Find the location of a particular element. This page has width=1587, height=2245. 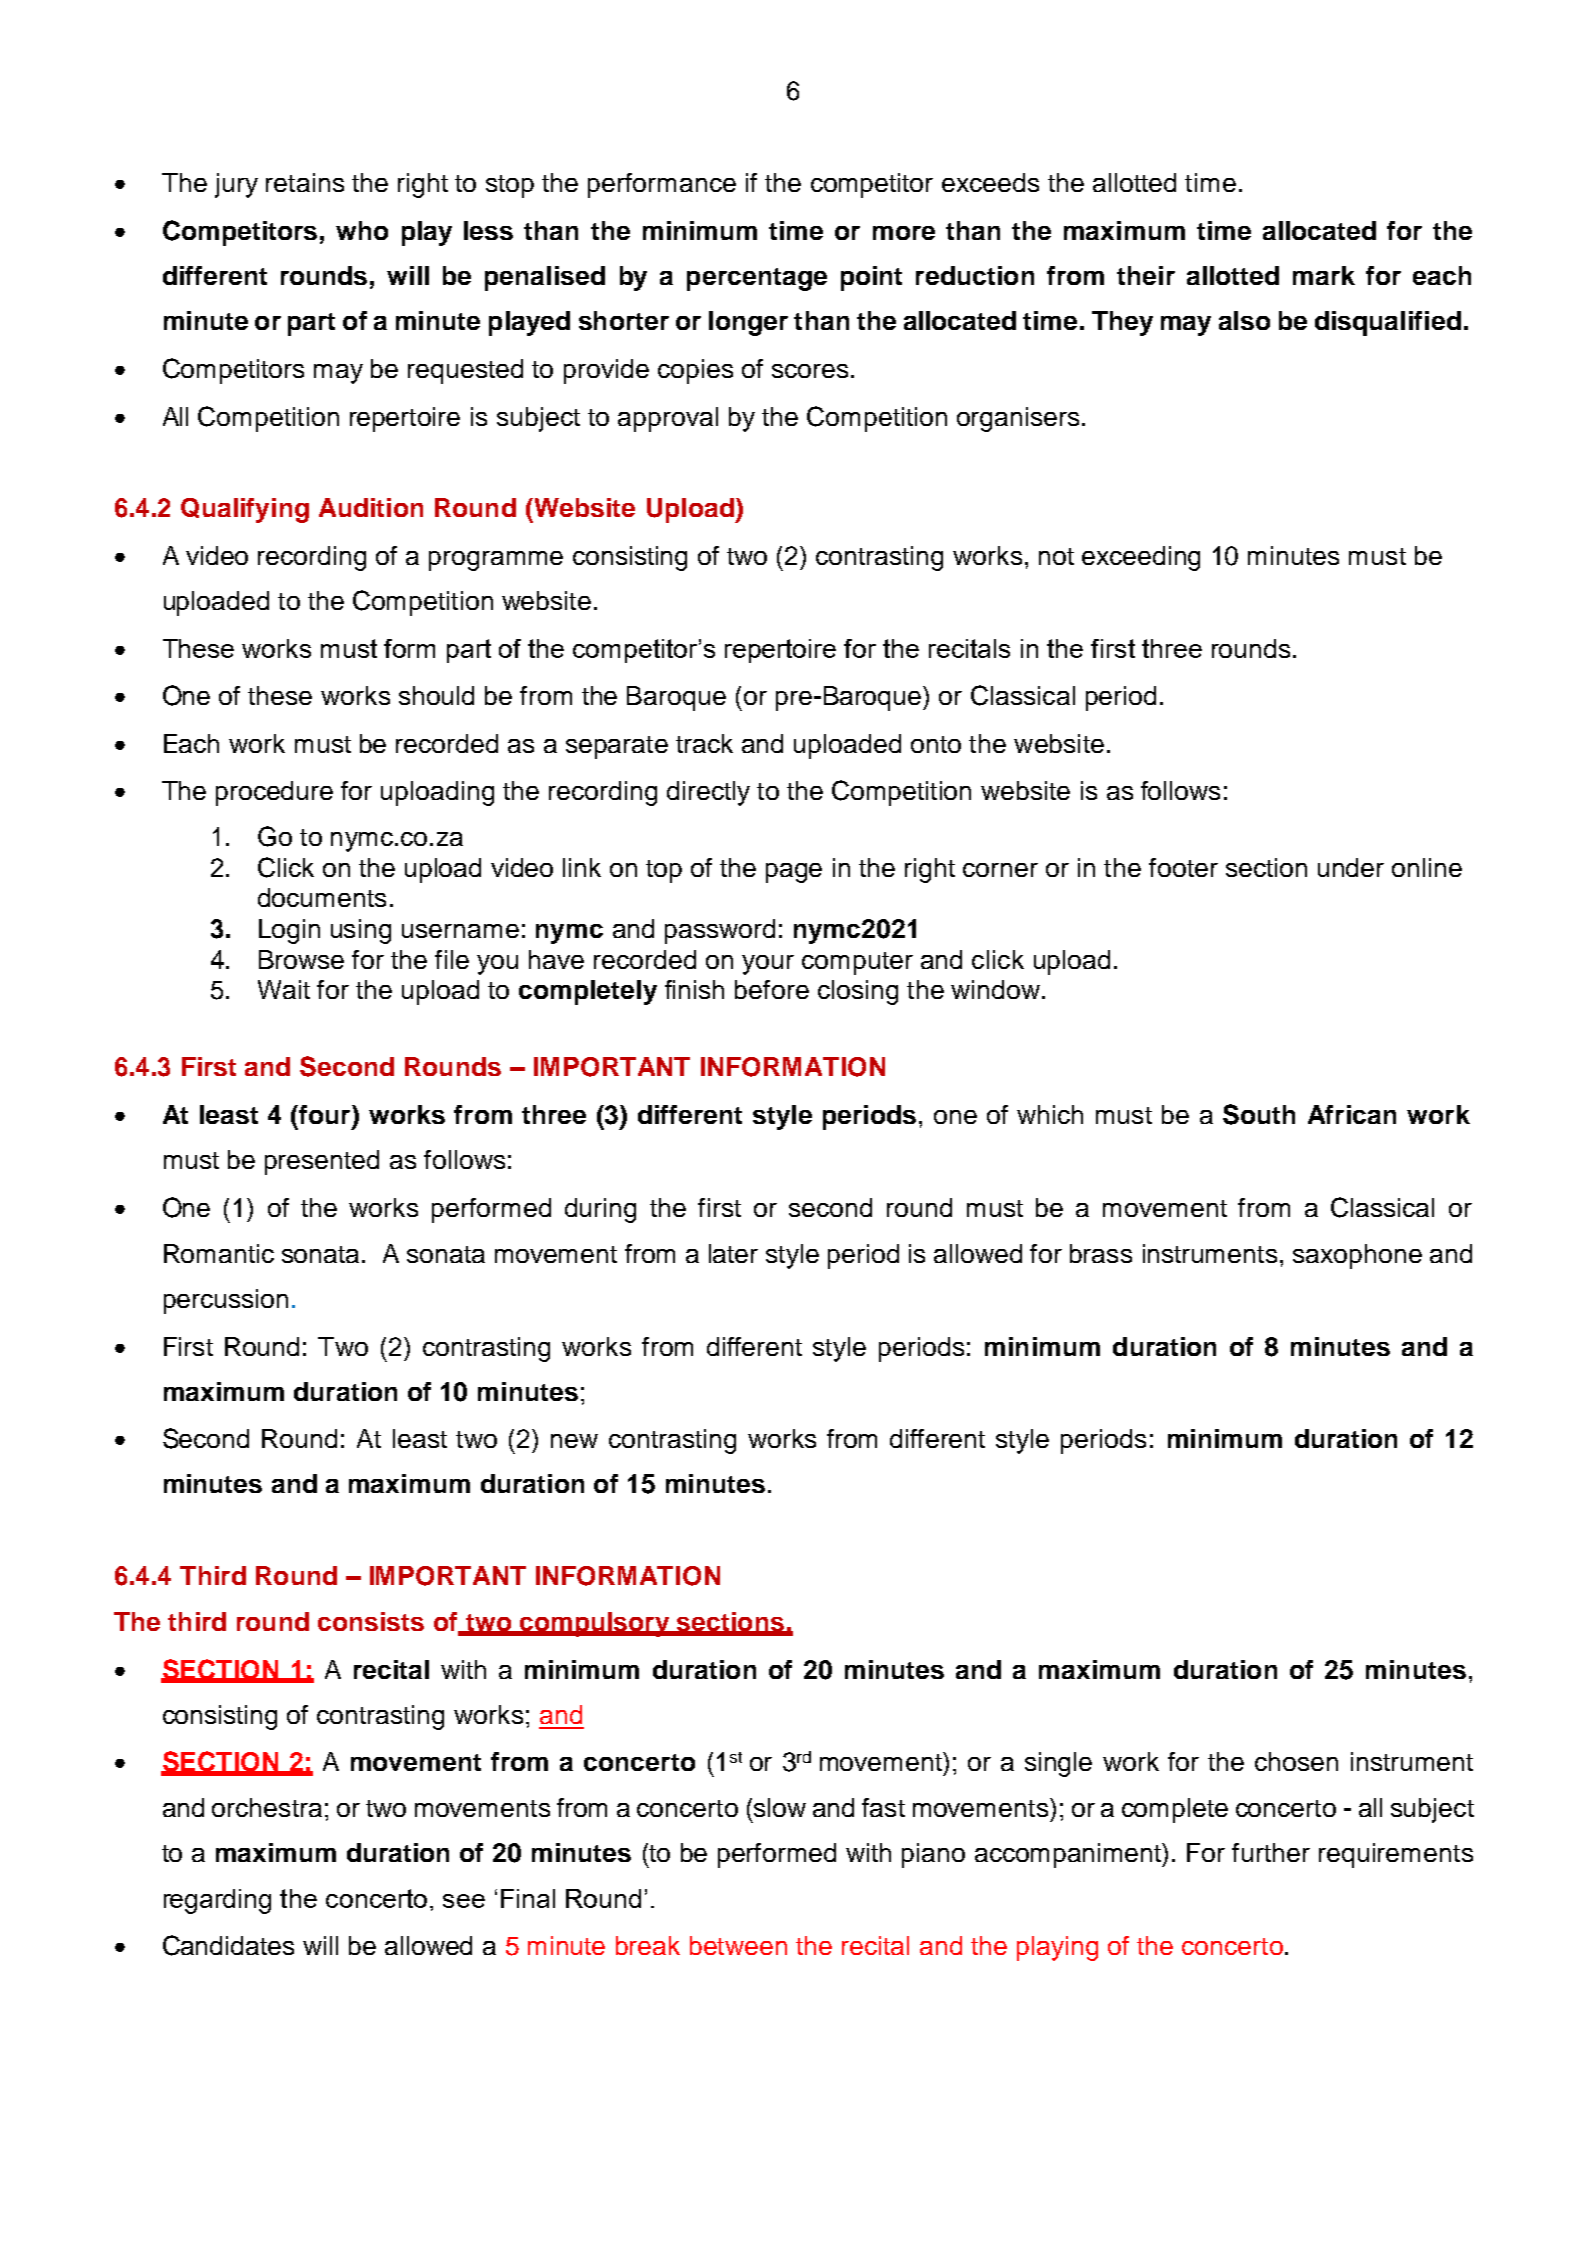

should is located at coordinates (436, 695).
